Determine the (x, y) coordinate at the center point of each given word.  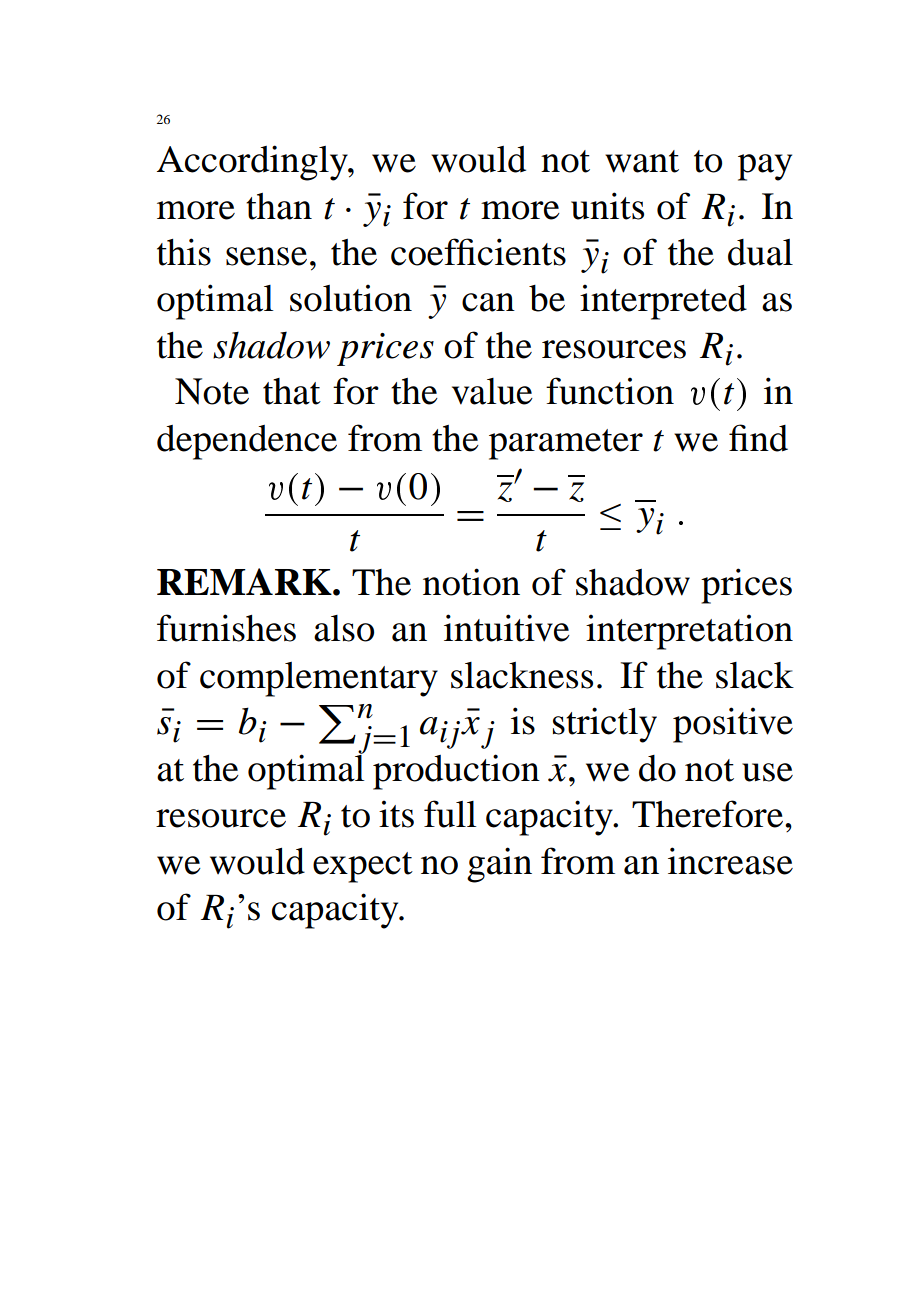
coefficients (478, 252)
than (279, 206)
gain (499, 865)
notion (471, 582)
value (492, 391)
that (292, 391)
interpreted (663, 302)
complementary (319, 679)
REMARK (245, 581)
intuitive (507, 628)
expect (363, 867)
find (758, 438)
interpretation (689, 632)
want (642, 161)
